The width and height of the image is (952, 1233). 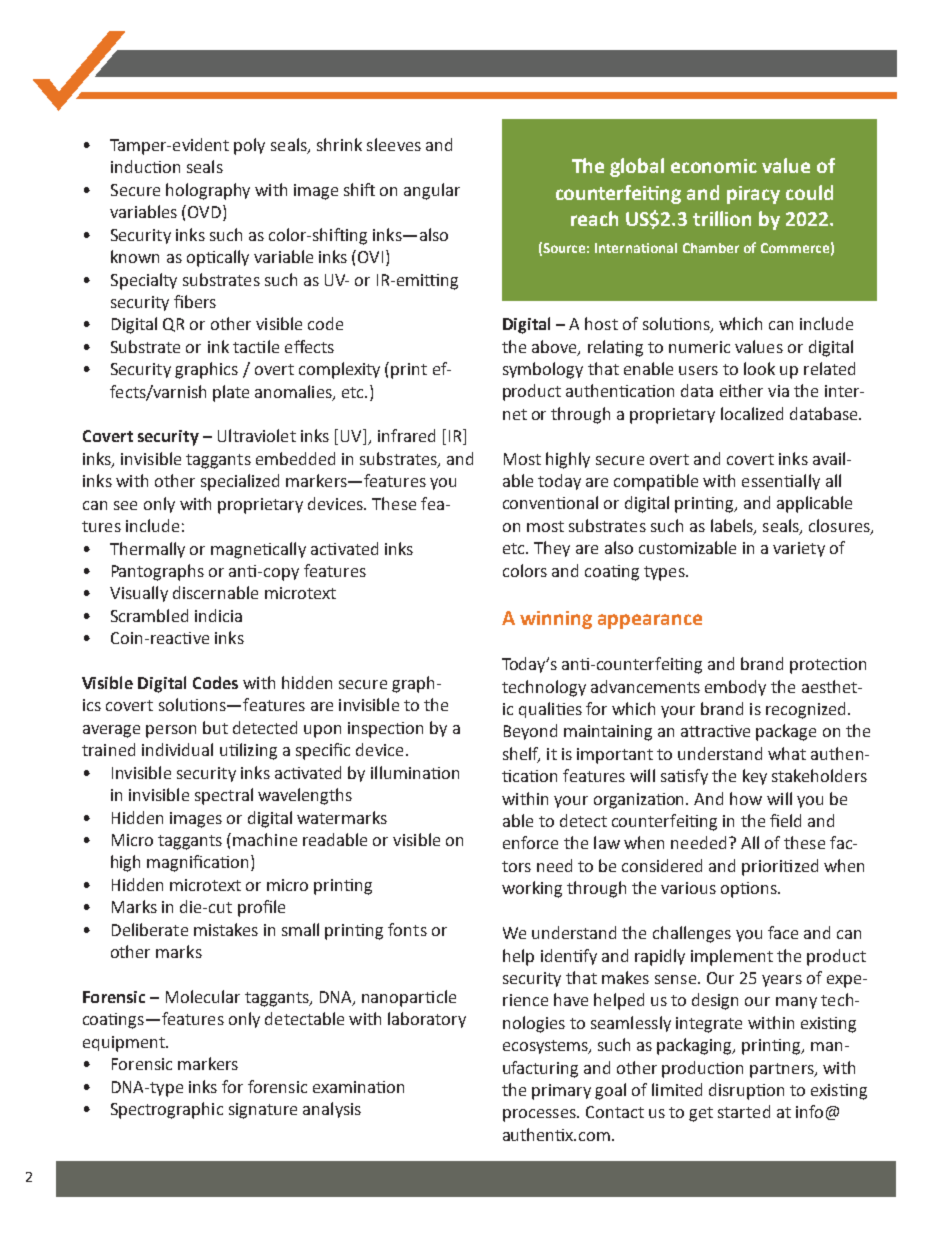 I want to click on induction, so click(x=145, y=166).
